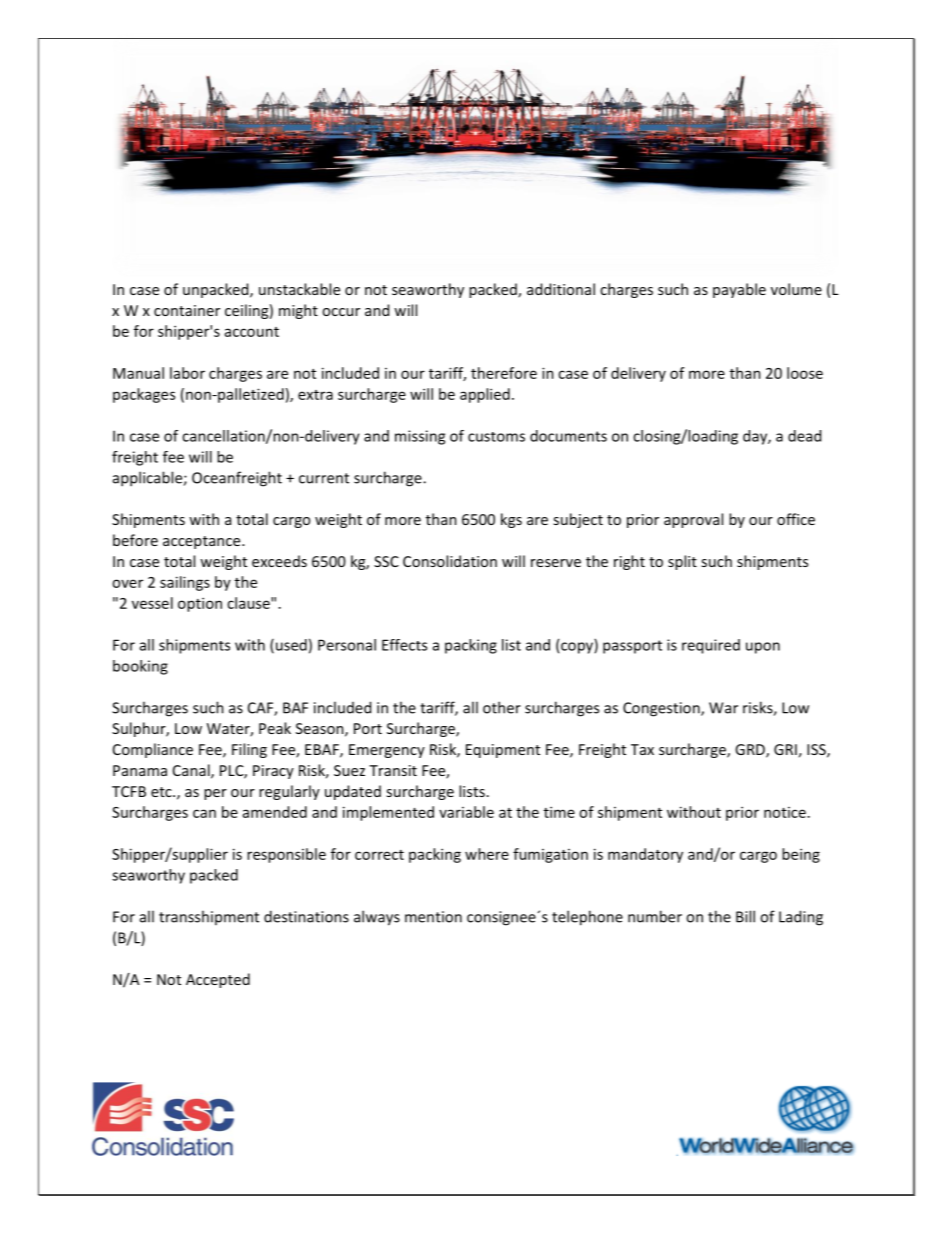 This screenshot has width=952, height=1233. I want to click on variable, so click(466, 812).
